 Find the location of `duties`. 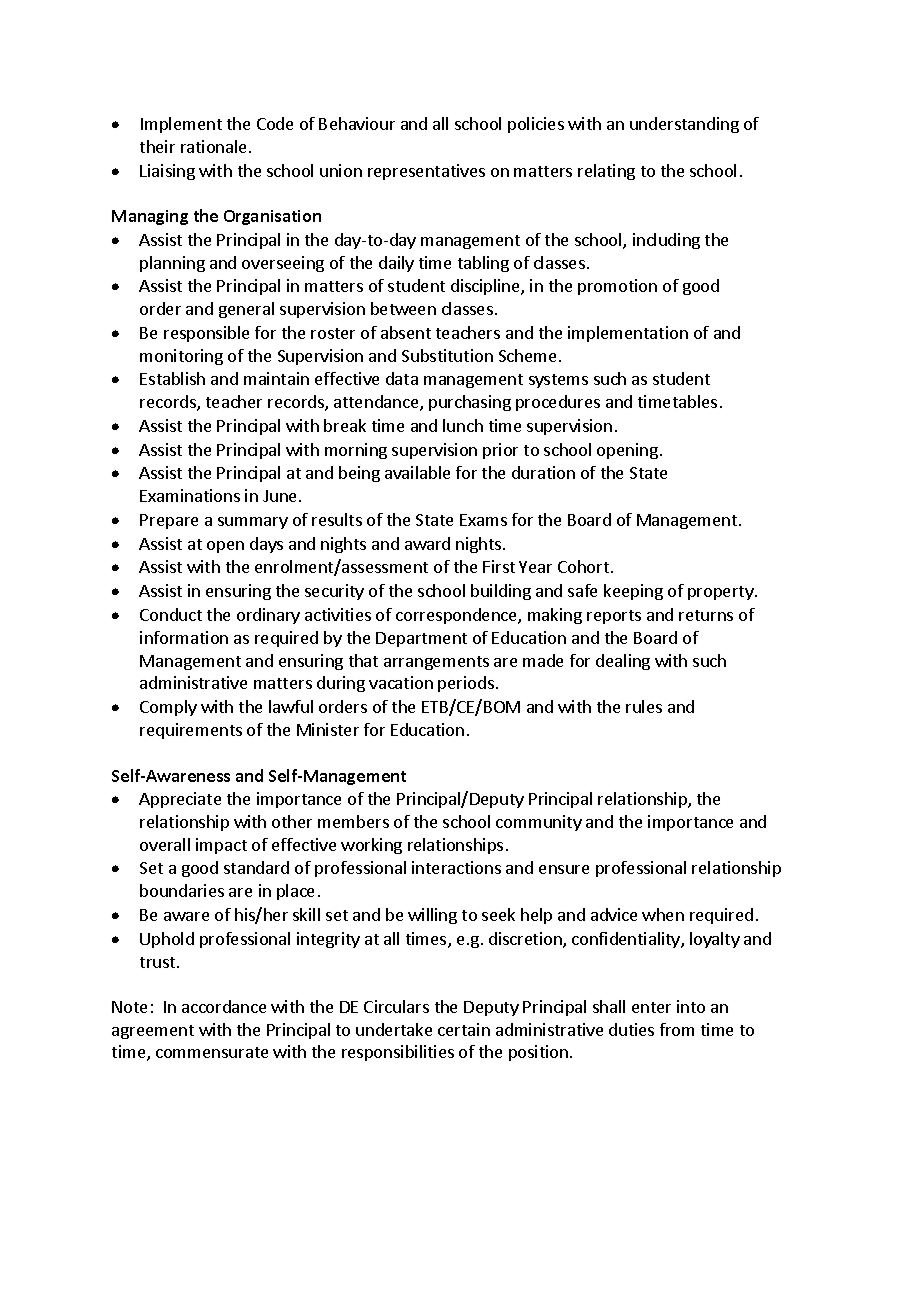

duties is located at coordinates (631, 1029).
